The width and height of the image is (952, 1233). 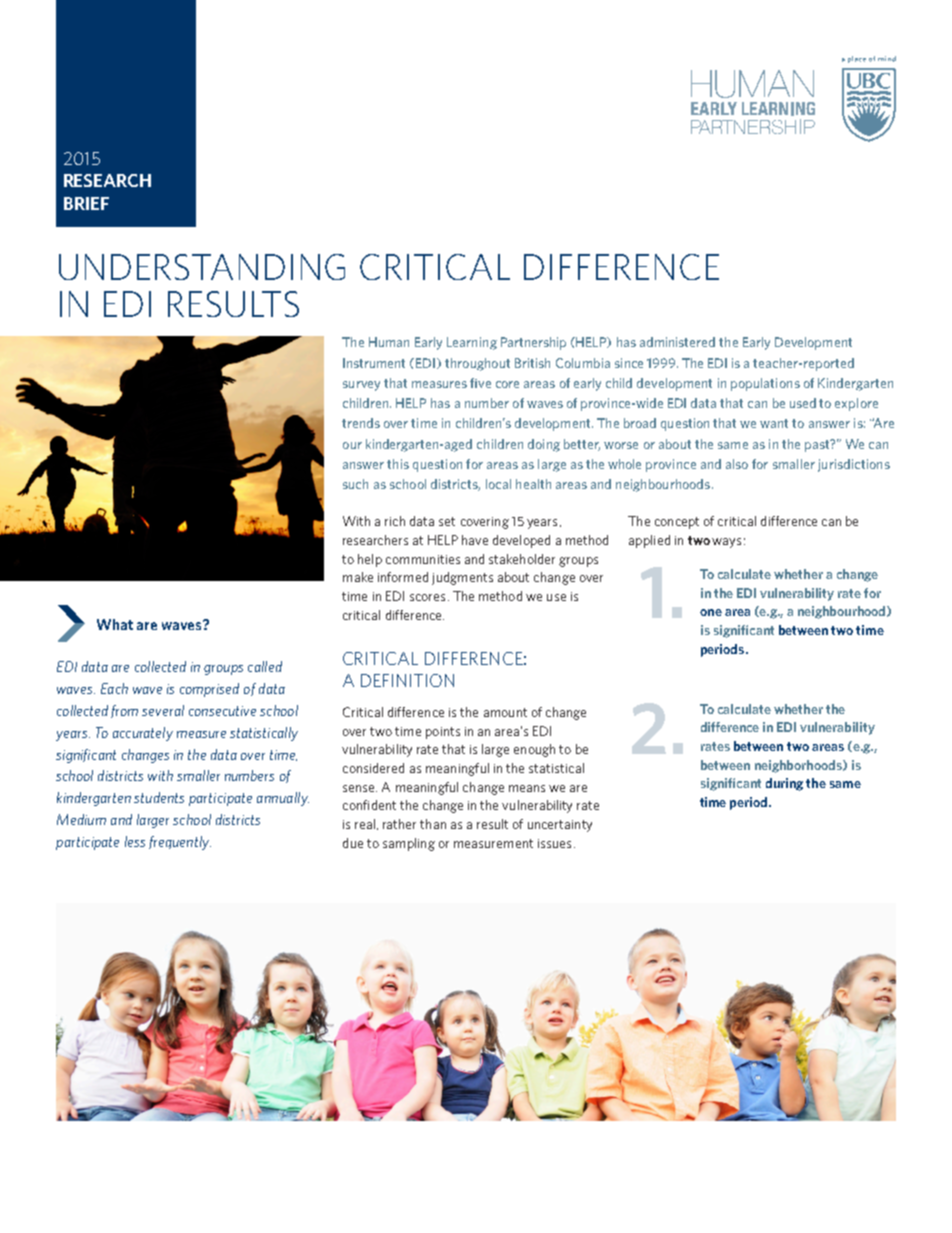 What do you see at coordinates (677, 342) in the image?
I see `administered` at bounding box center [677, 342].
